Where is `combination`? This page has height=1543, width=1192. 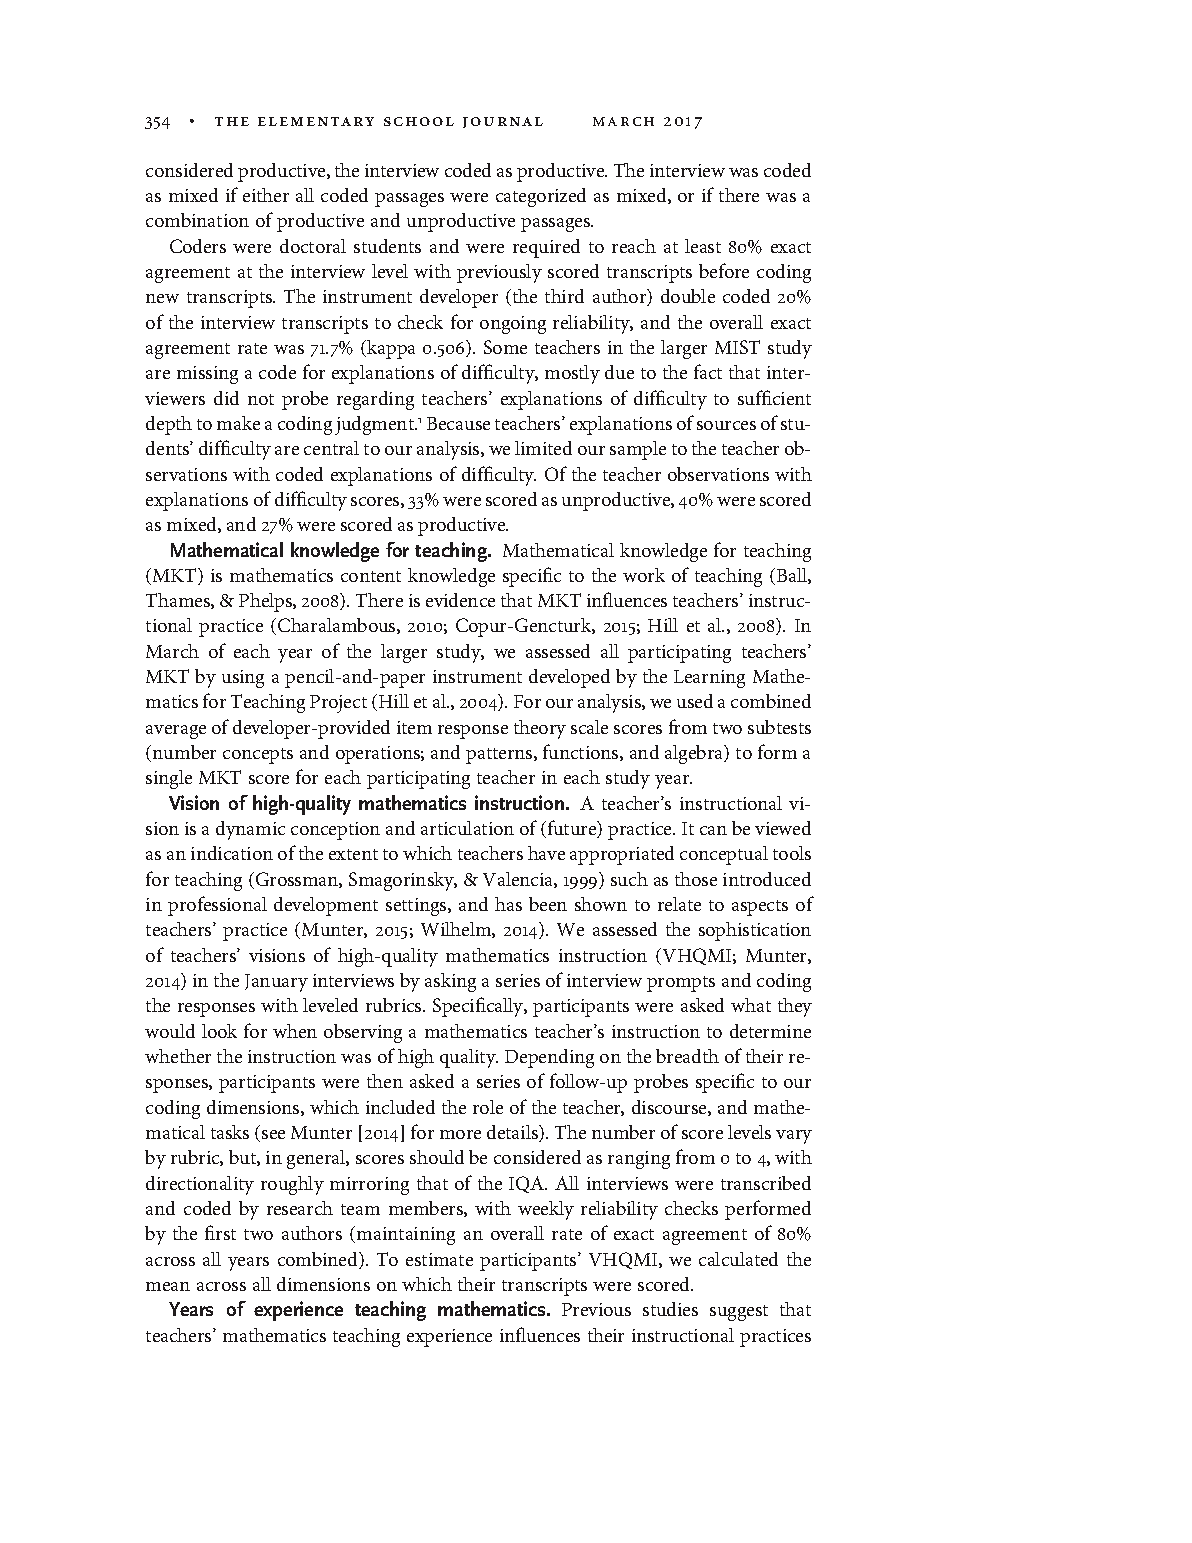
combination is located at coordinates (197, 220).
